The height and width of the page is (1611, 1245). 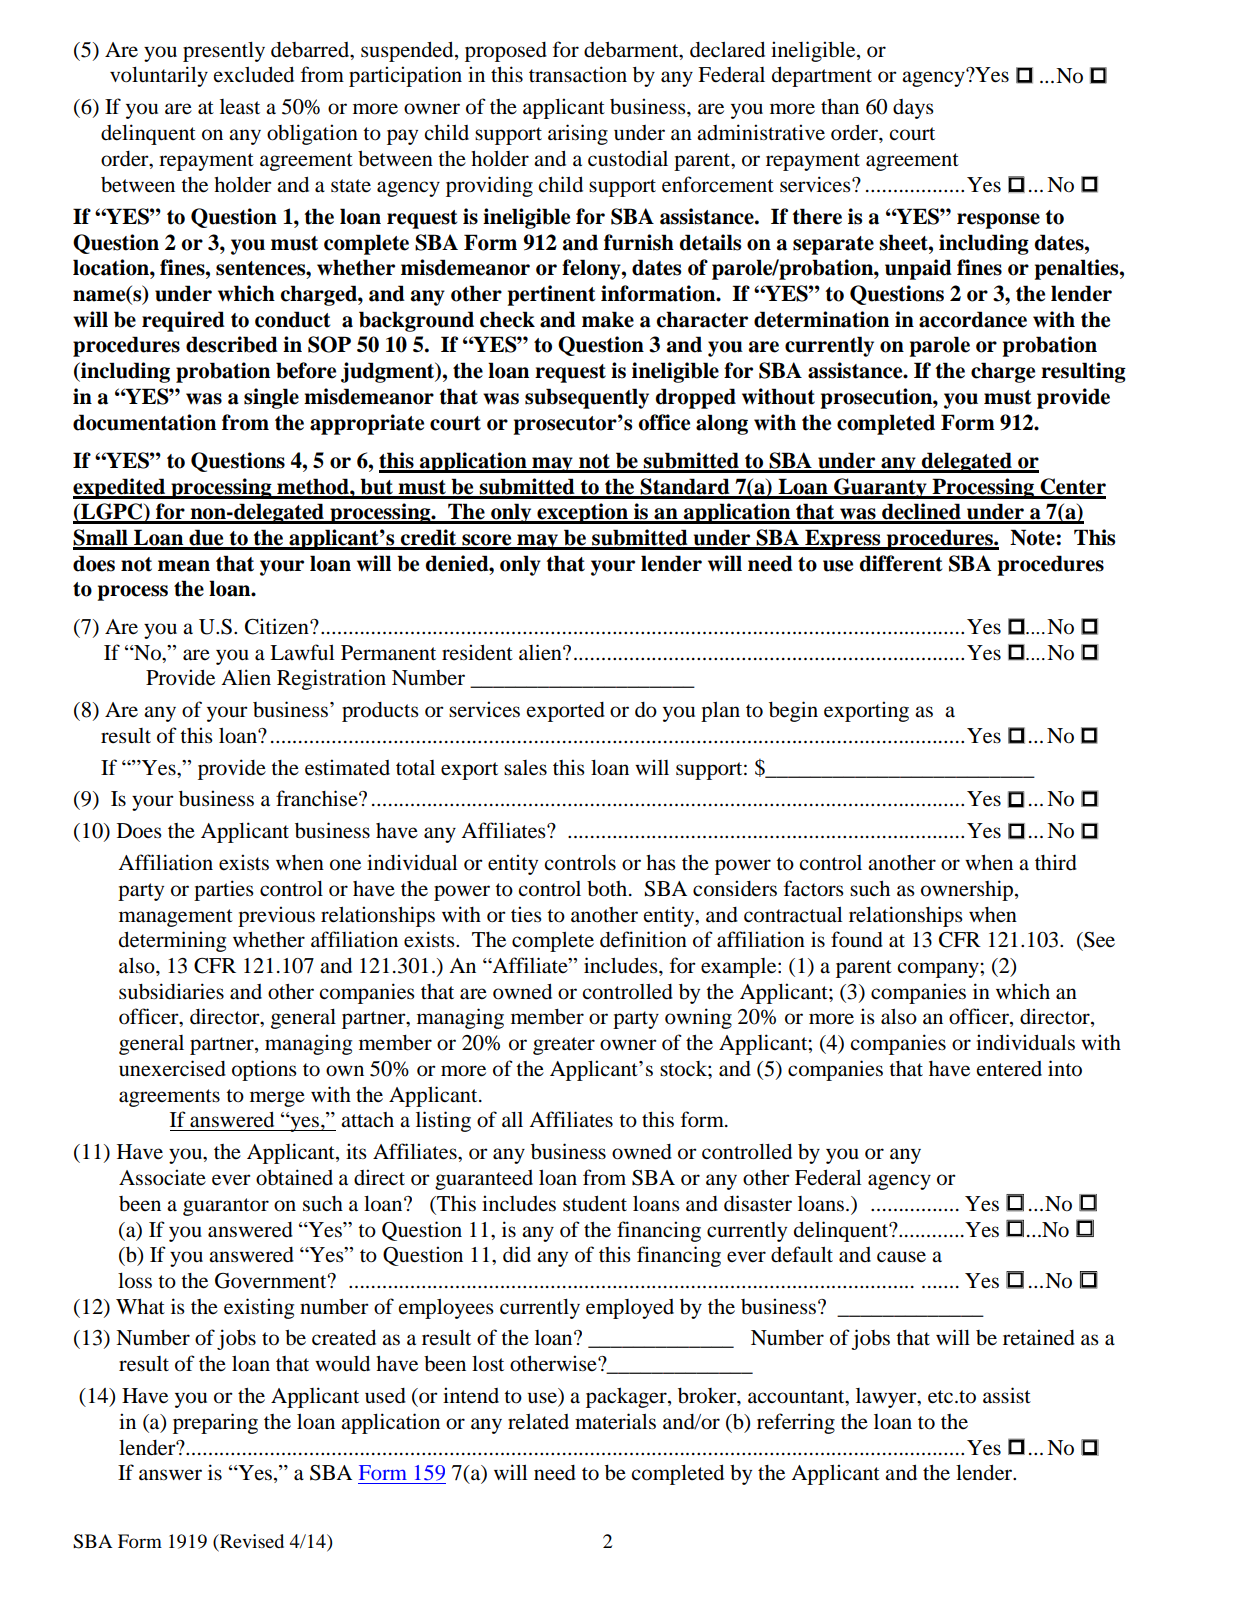 I want to click on sales, so click(x=525, y=768).
